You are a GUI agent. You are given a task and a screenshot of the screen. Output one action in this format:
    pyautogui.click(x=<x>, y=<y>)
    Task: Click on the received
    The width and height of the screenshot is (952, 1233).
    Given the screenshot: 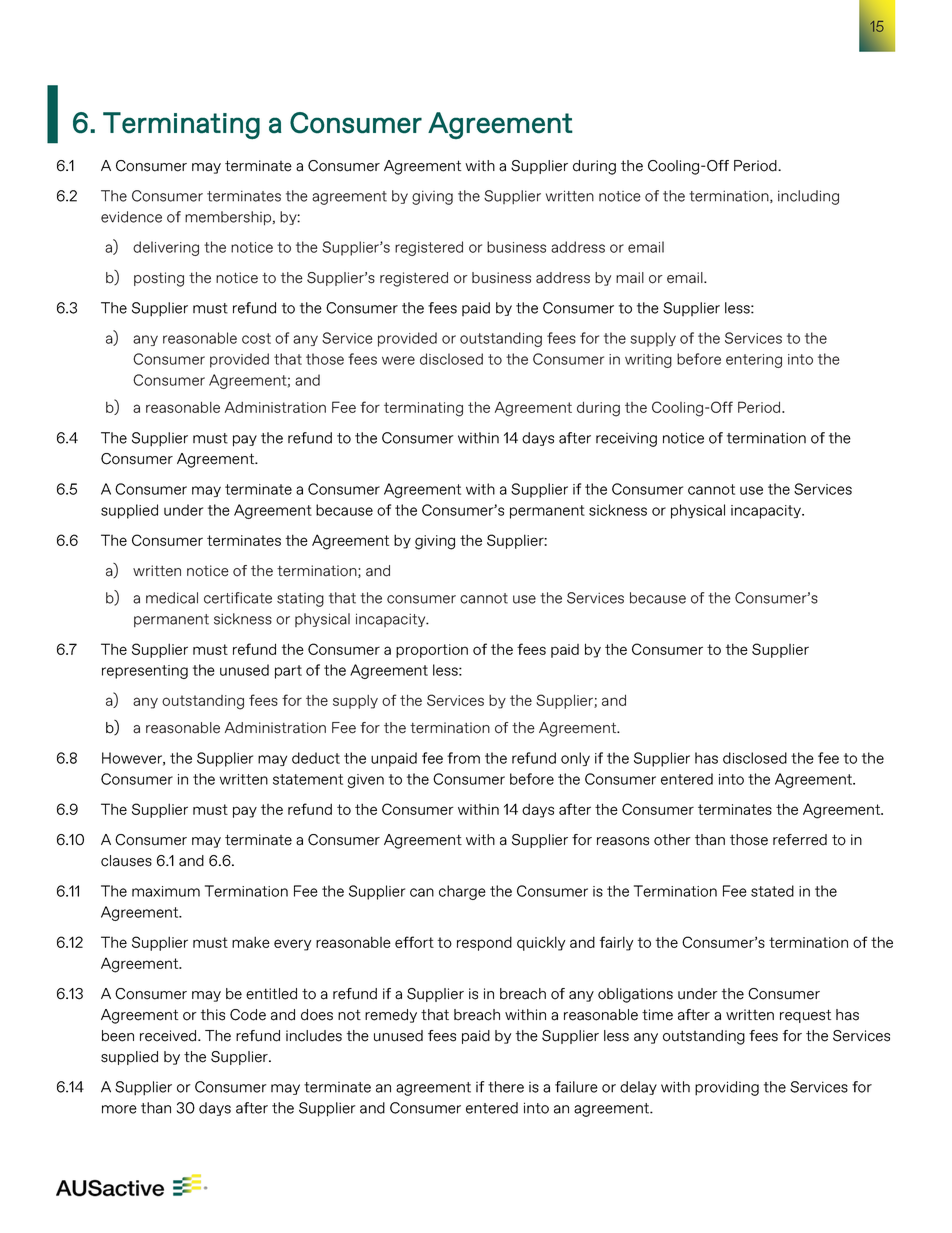 What is the action you would take?
    pyautogui.click(x=169, y=1036)
